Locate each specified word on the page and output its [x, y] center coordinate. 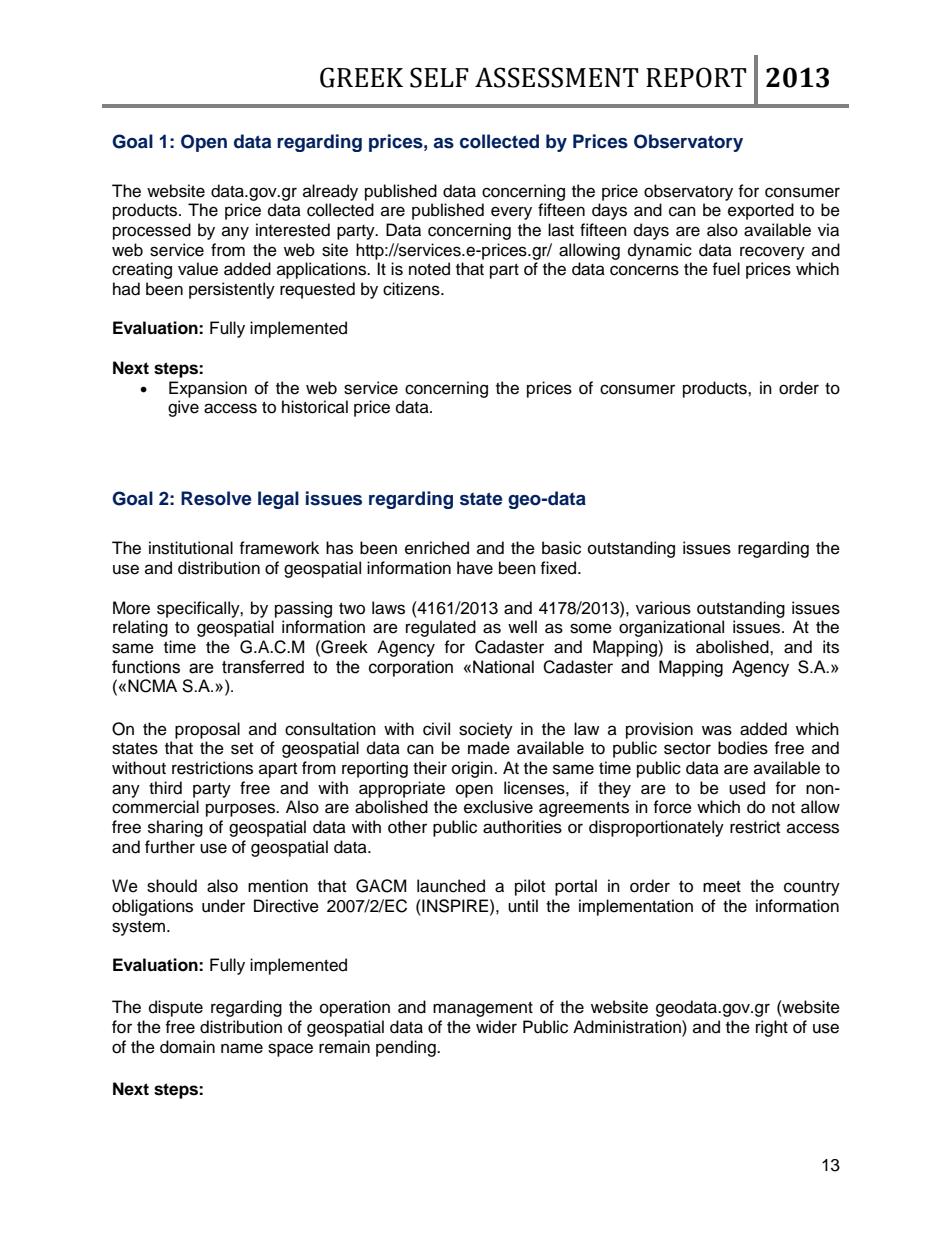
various [663, 608]
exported [761, 211]
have [475, 568]
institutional [191, 548]
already [330, 192]
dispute [176, 1008]
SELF [439, 77]
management [483, 1009]
